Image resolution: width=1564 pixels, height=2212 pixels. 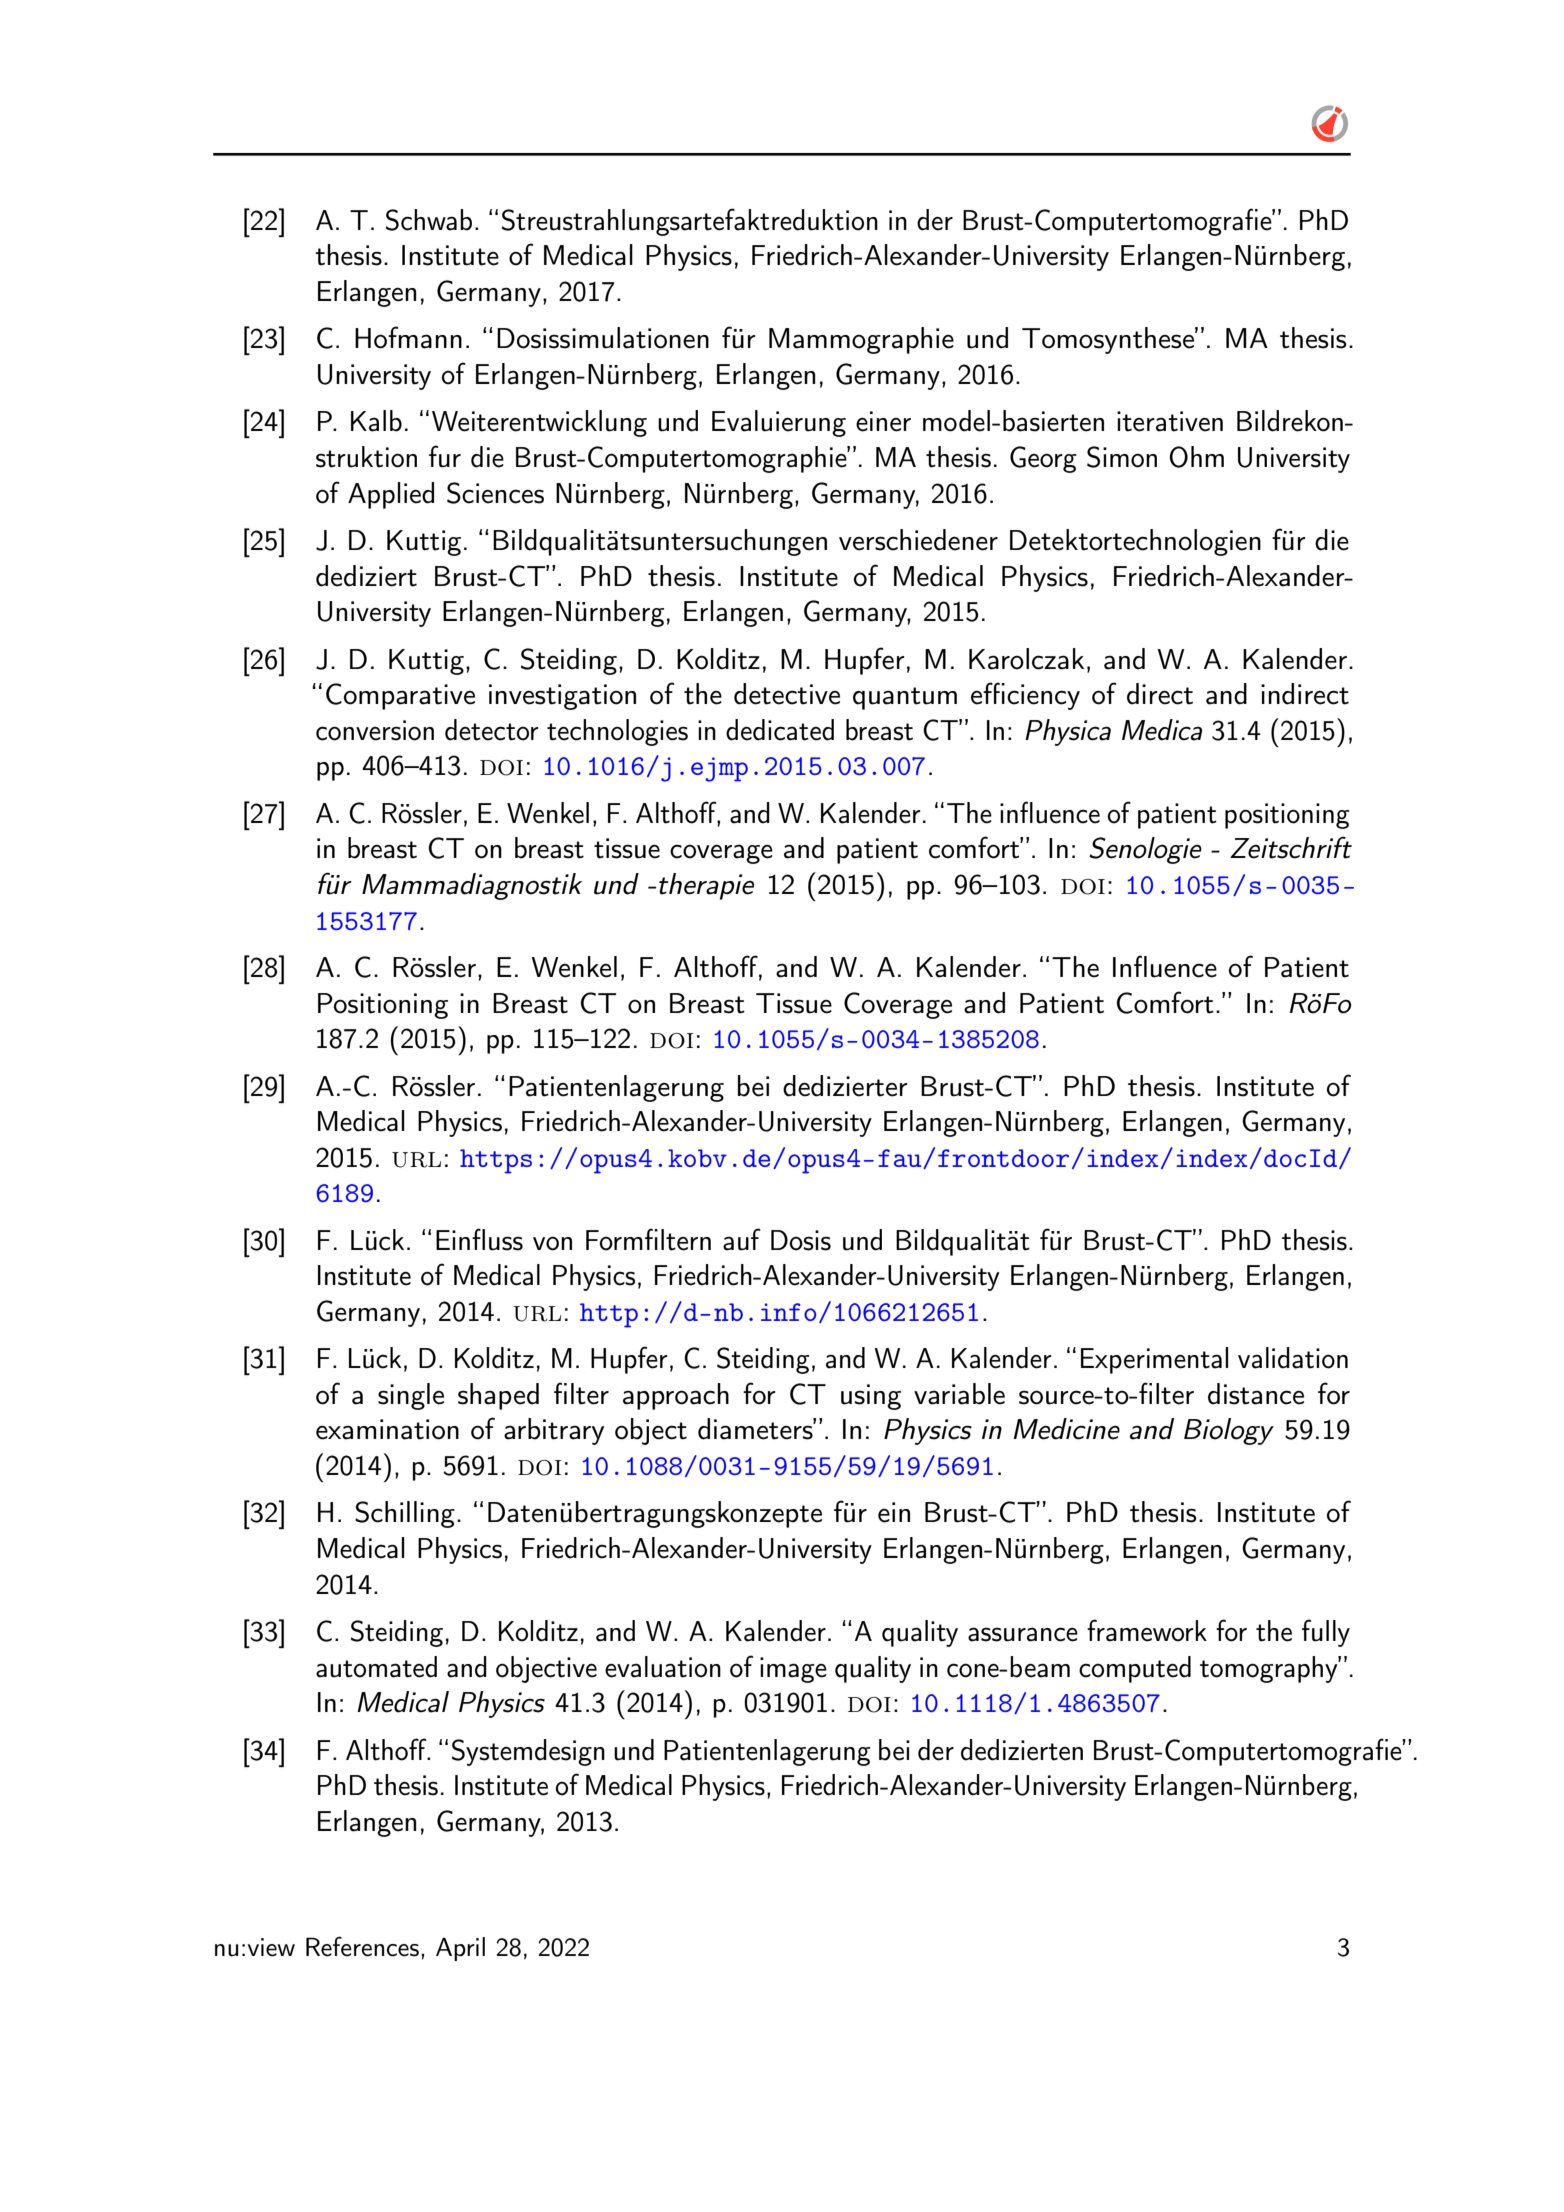 I want to click on Zeitschrift, so click(x=1291, y=847).
